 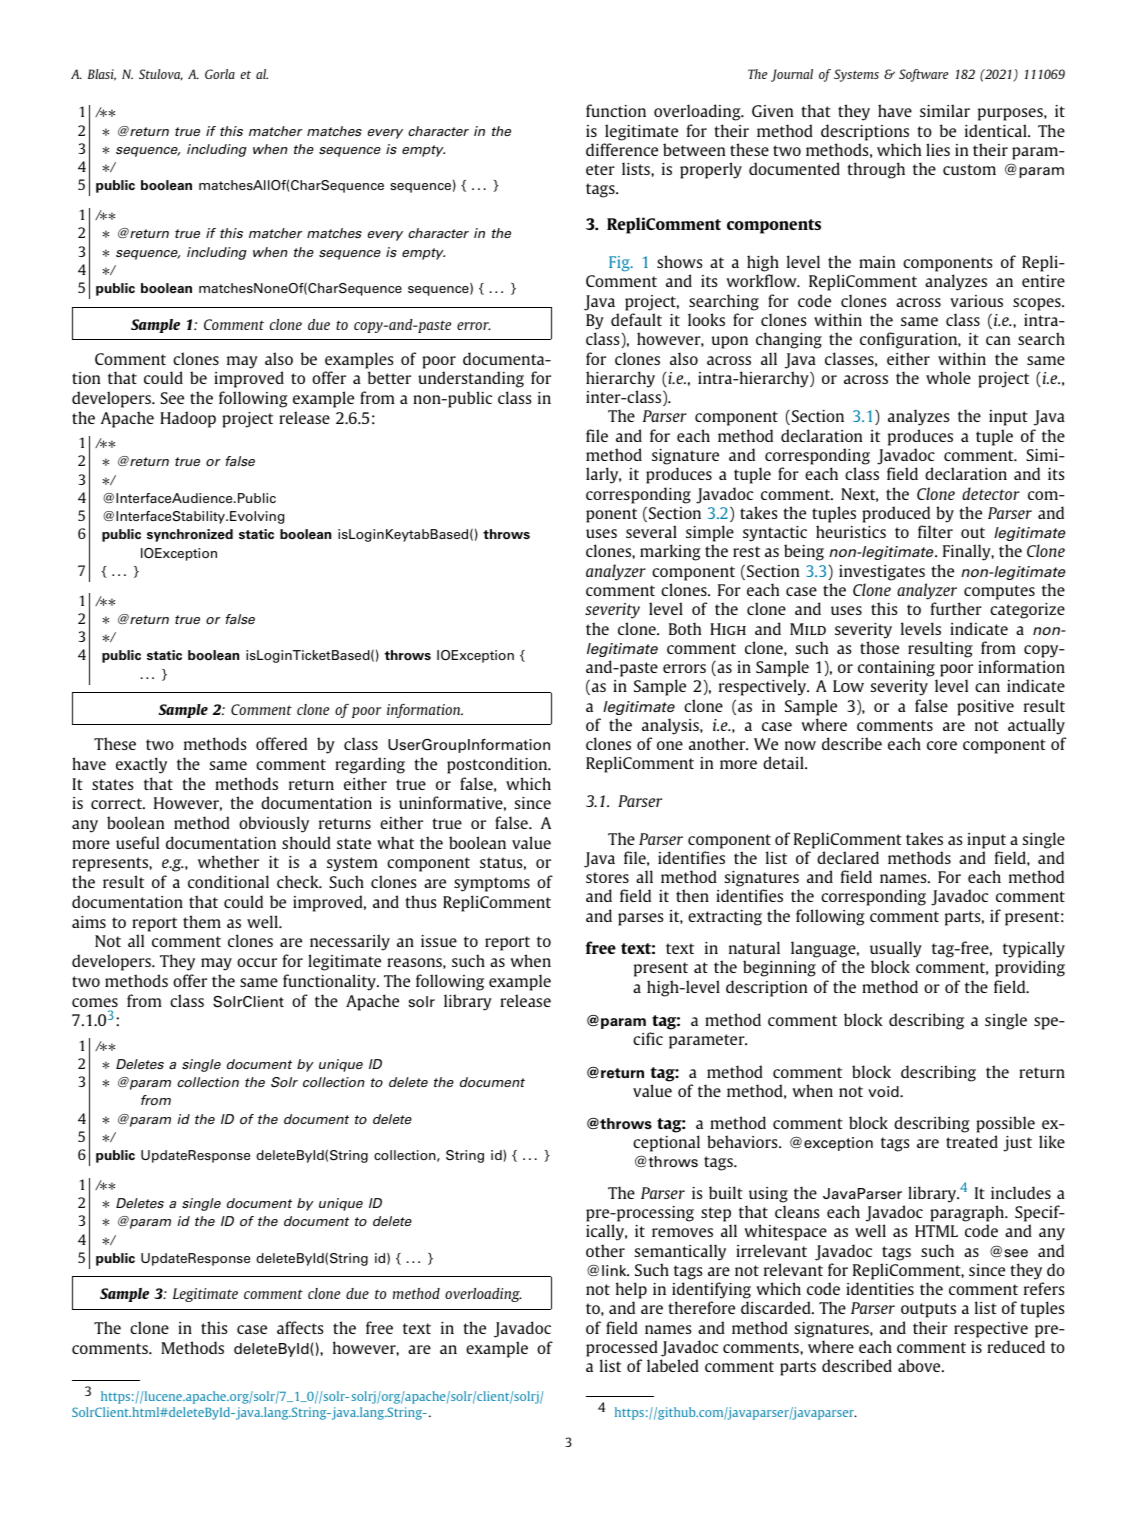 I want to click on exactly, so click(x=141, y=765).
